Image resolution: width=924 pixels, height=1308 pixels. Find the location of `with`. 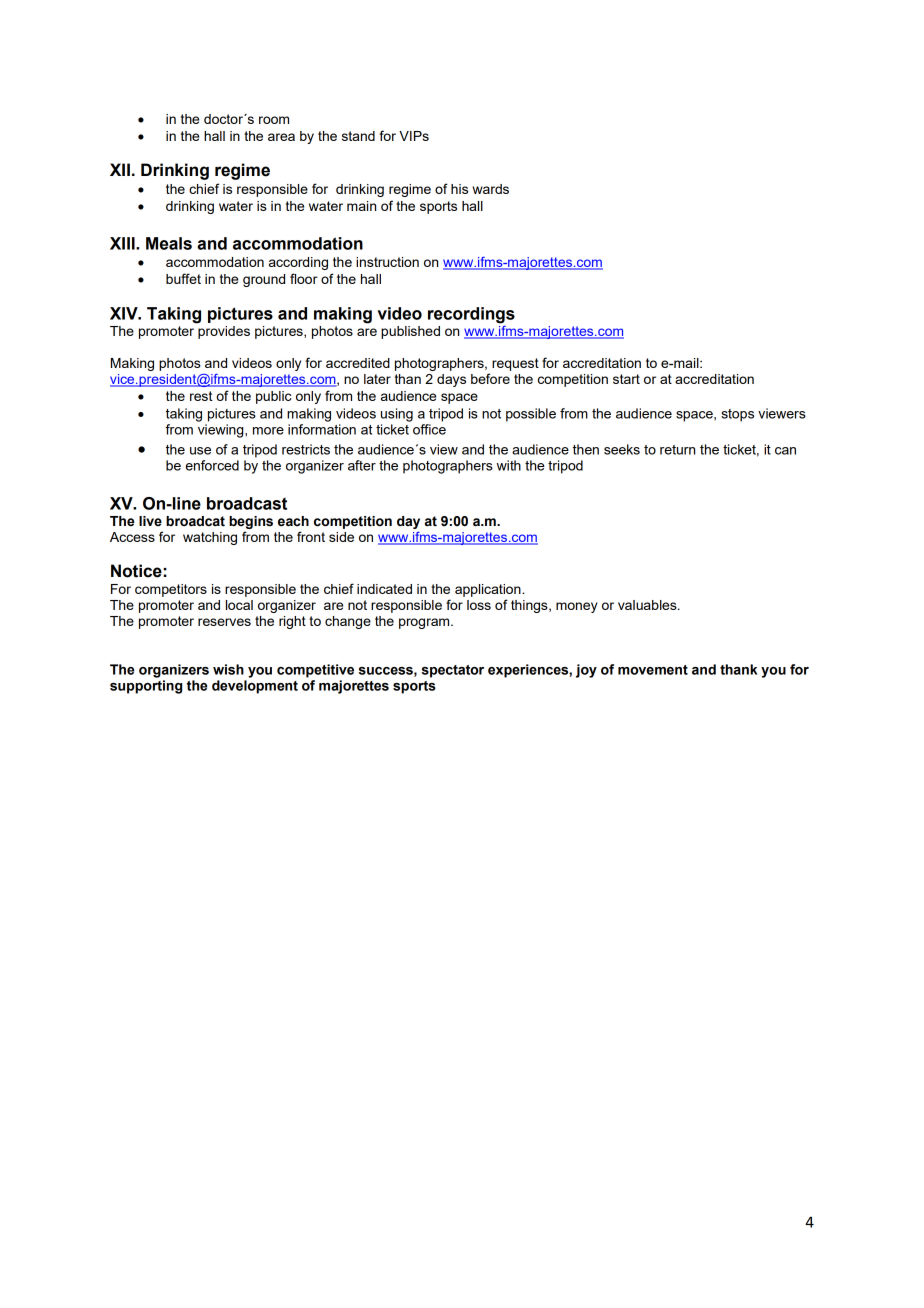

with is located at coordinates (509, 465).
